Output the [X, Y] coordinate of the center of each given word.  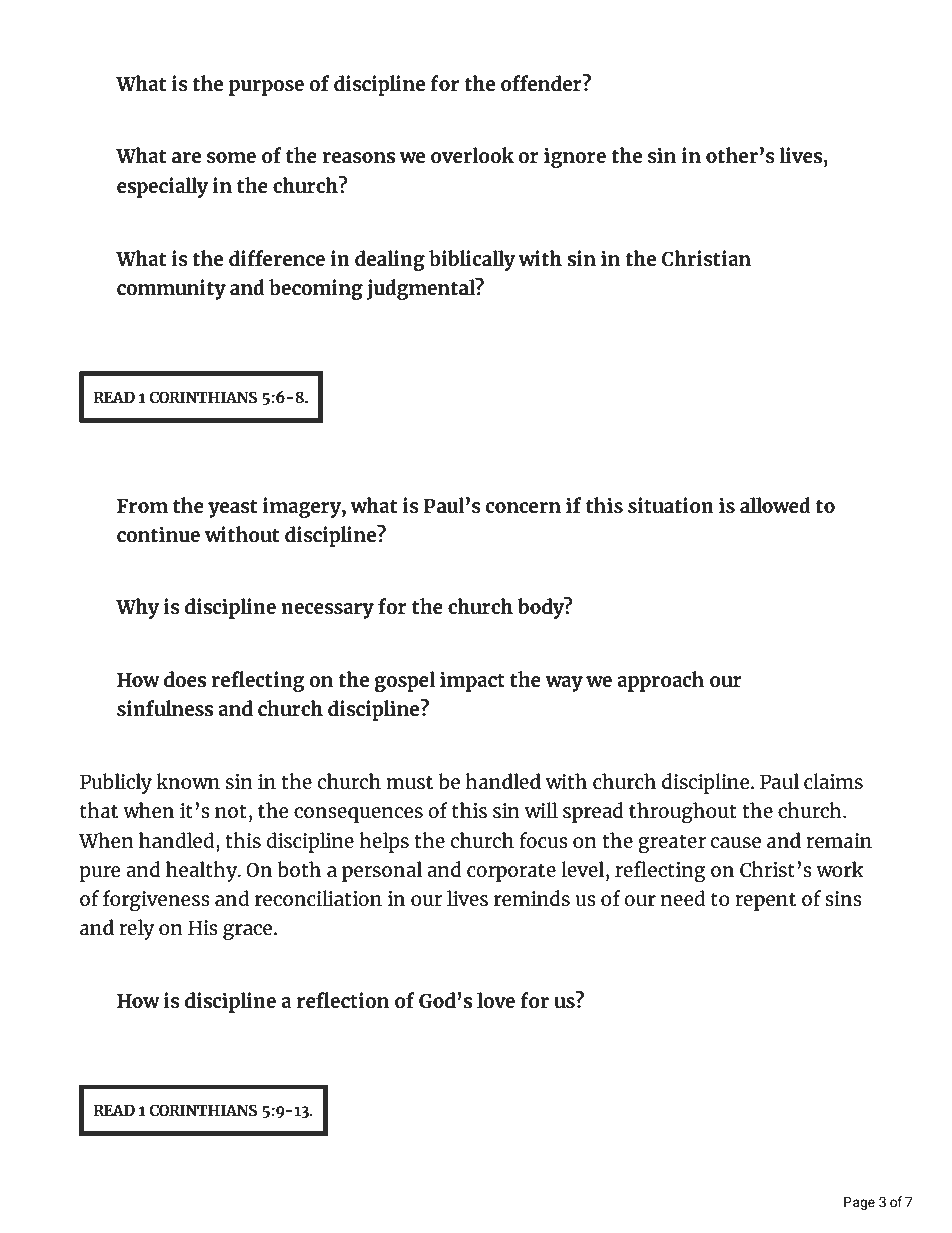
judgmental [422, 289]
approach [660, 681]
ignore [575, 157]
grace [247, 932]
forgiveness [156, 900]
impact [472, 681]
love [496, 1000]
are [186, 157]
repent [765, 901]
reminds [532, 898]
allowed [775, 505]
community [171, 289]
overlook [472, 155]
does [185, 679]
